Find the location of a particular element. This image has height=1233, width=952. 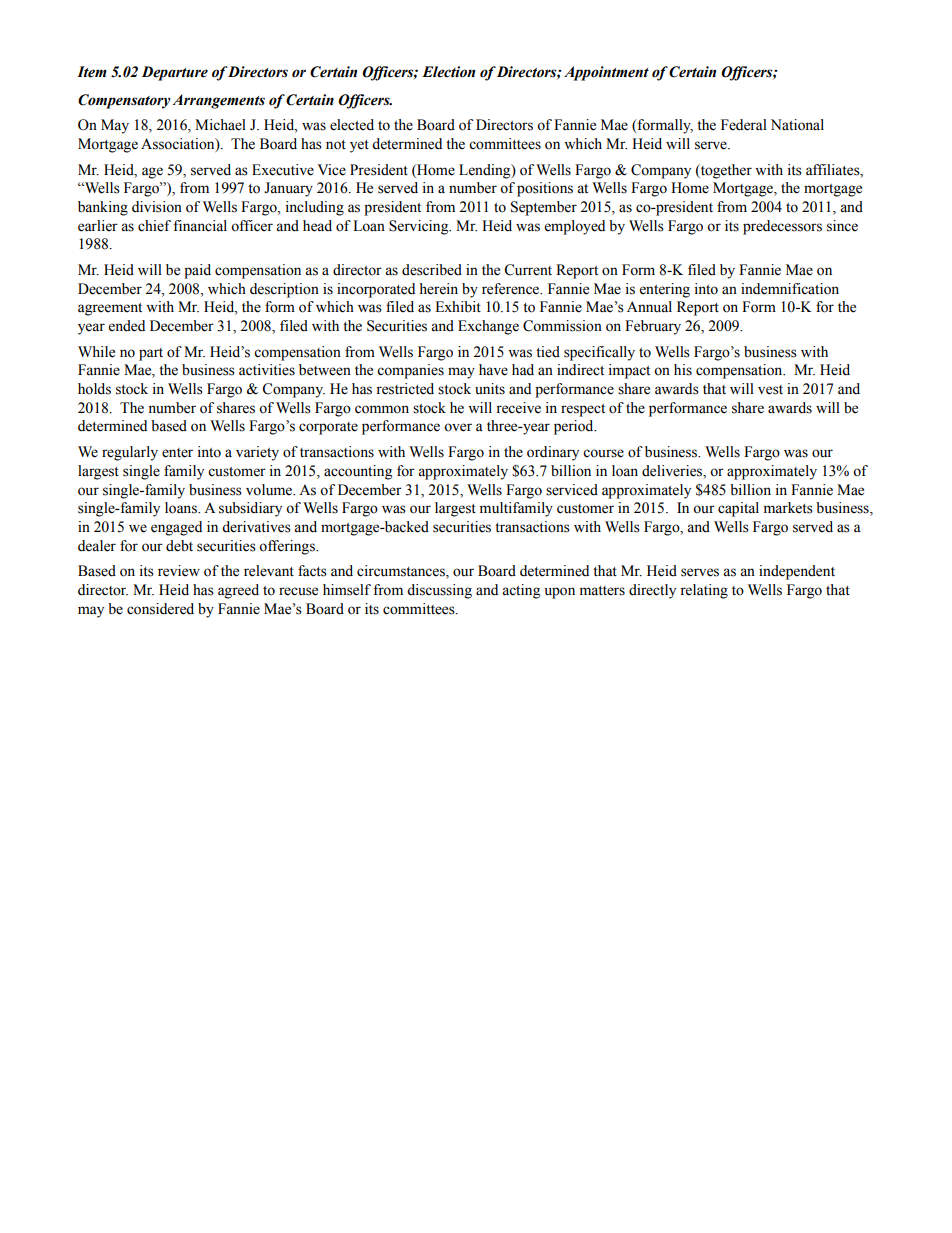

regularly is located at coordinates (130, 453).
